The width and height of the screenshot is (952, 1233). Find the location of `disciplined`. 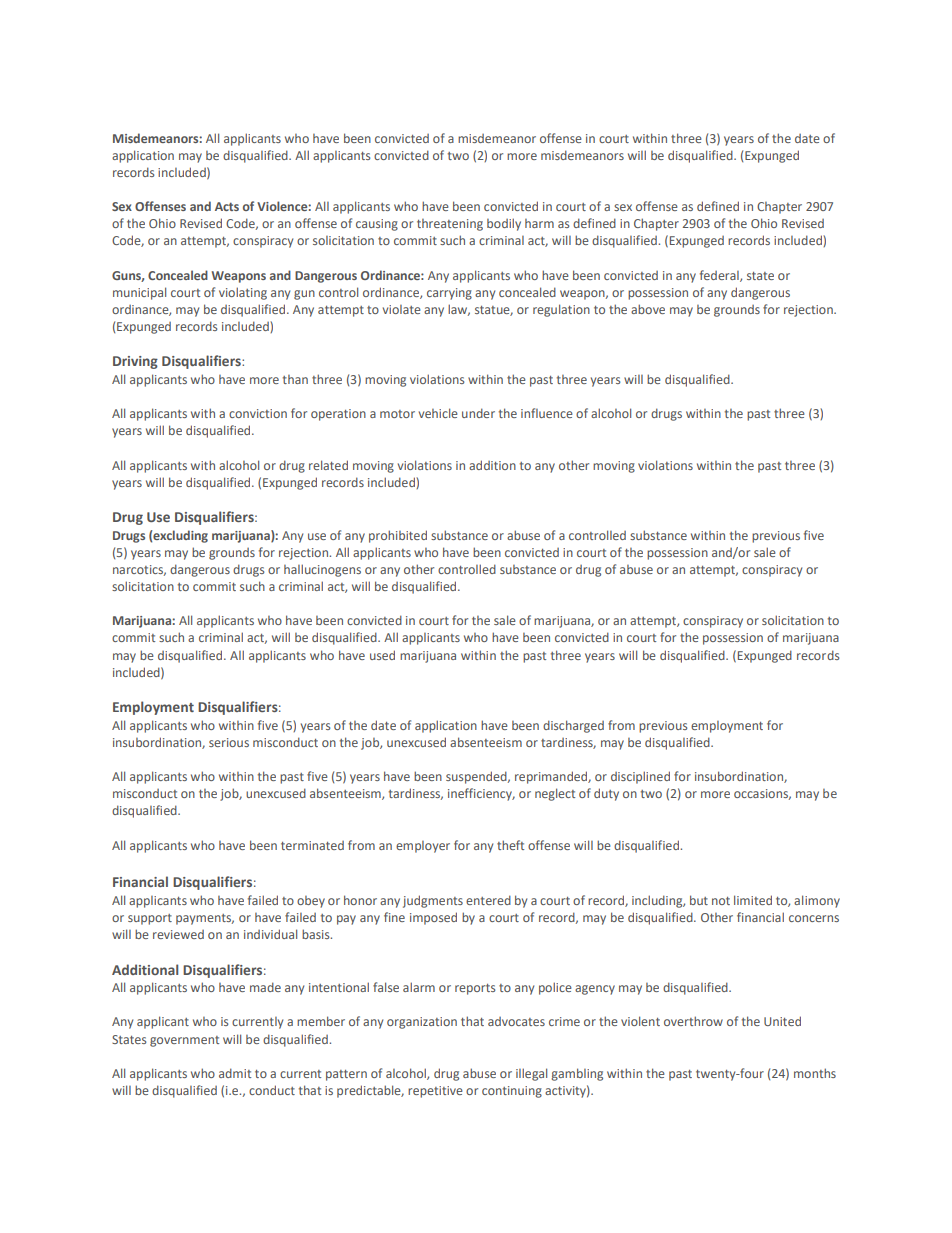

disciplined is located at coordinates (640, 777).
